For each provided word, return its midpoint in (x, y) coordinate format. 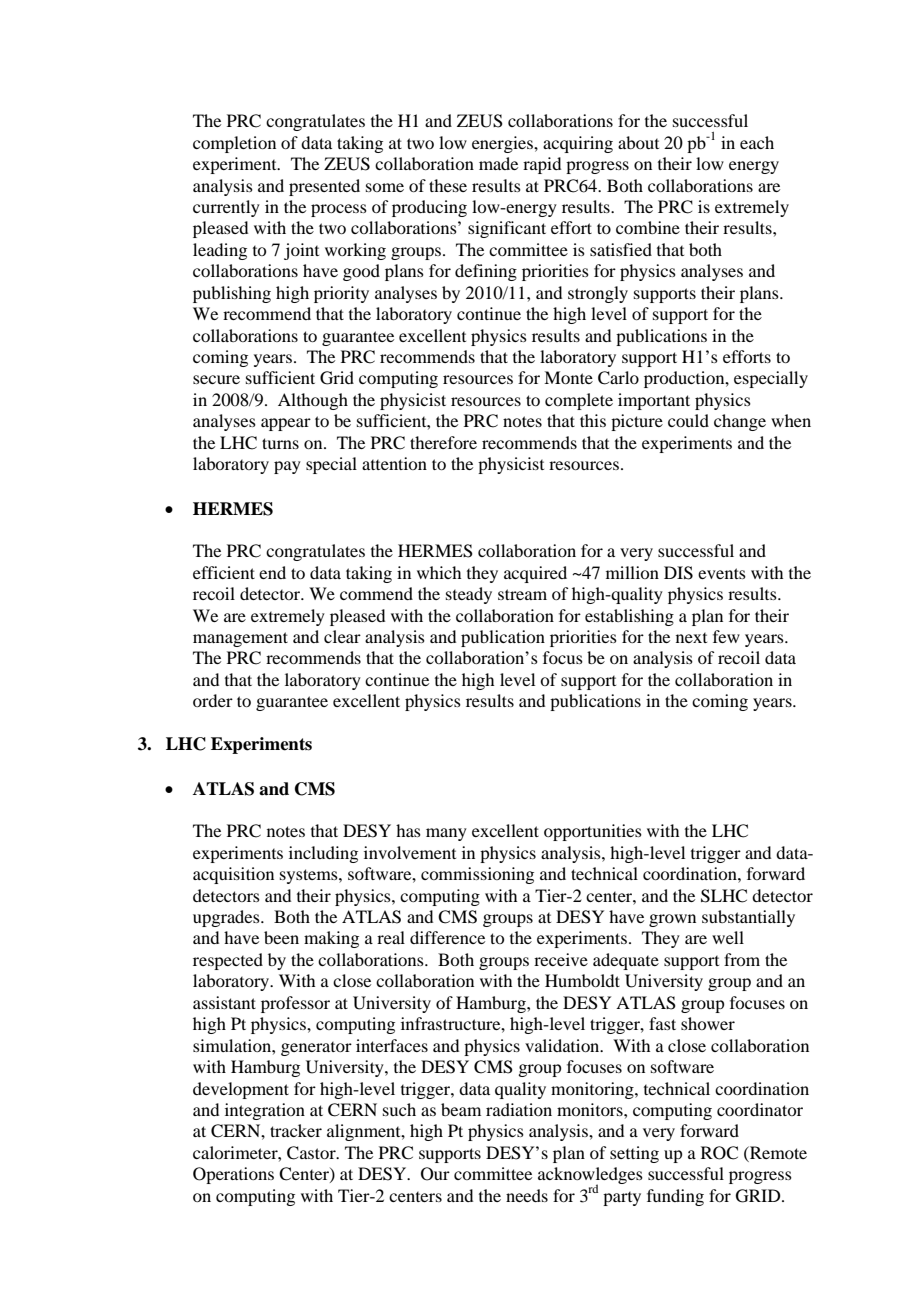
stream (522, 594)
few (726, 636)
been (281, 937)
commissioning (477, 875)
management (240, 639)
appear (286, 424)
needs (527, 1195)
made (498, 163)
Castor (312, 1153)
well (728, 937)
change (740, 422)
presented (324, 187)
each (757, 142)
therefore (443, 442)
